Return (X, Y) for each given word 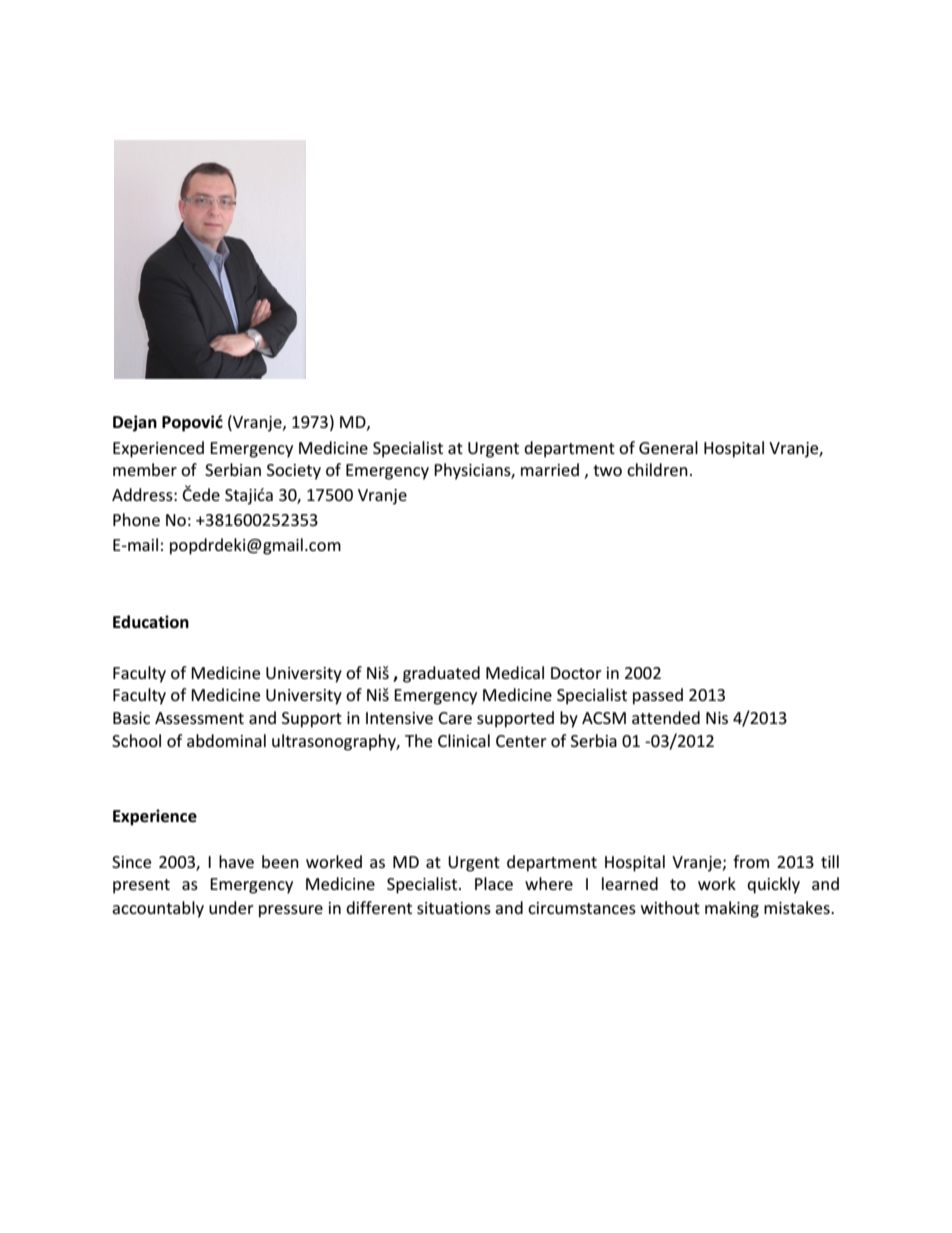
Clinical (464, 740)
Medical (515, 672)
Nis (717, 718)
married (550, 469)
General (668, 447)
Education (151, 622)
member (145, 469)
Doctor (576, 673)
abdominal (226, 740)
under (231, 907)
